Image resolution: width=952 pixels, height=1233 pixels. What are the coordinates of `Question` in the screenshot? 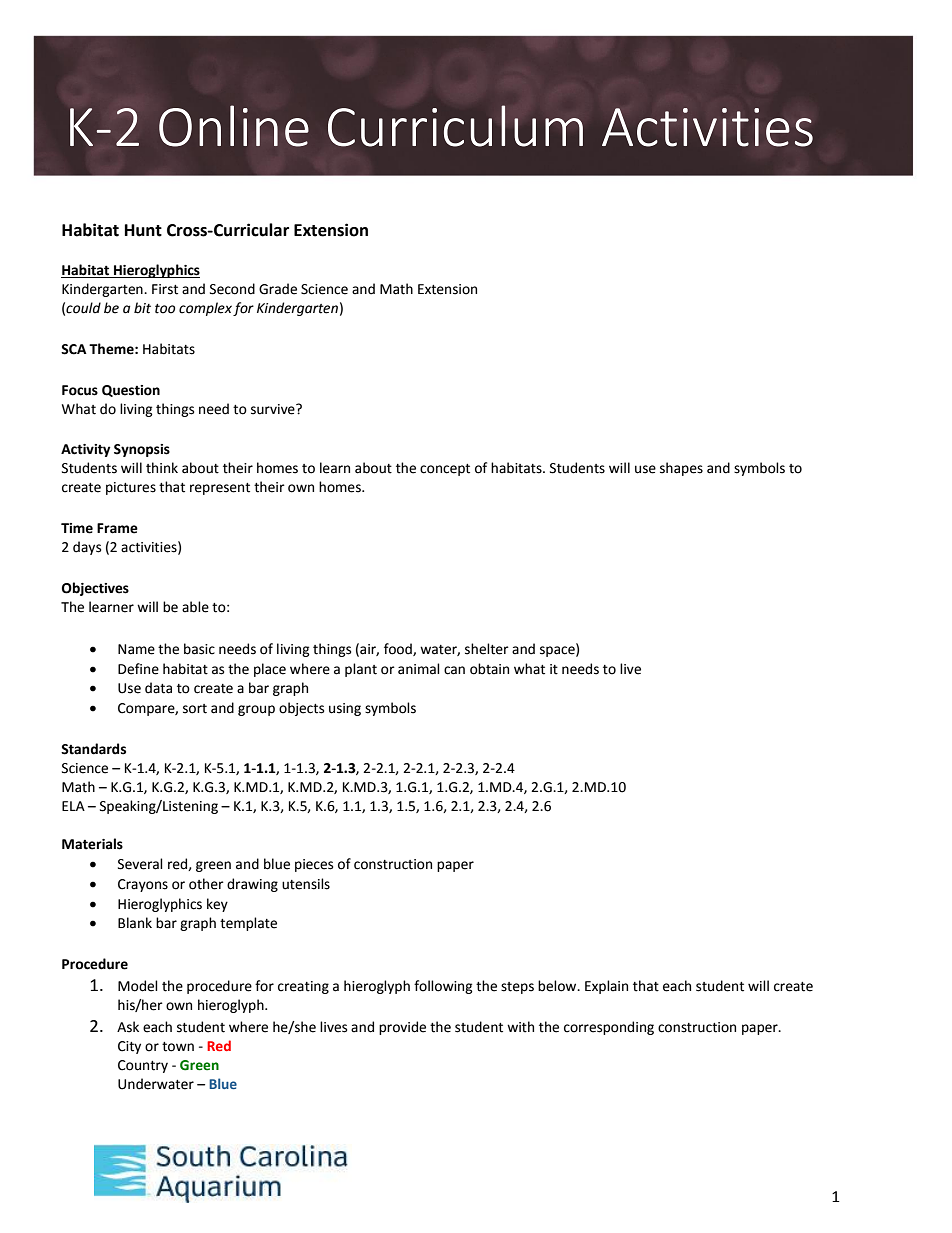 It's located at (131, 391).
